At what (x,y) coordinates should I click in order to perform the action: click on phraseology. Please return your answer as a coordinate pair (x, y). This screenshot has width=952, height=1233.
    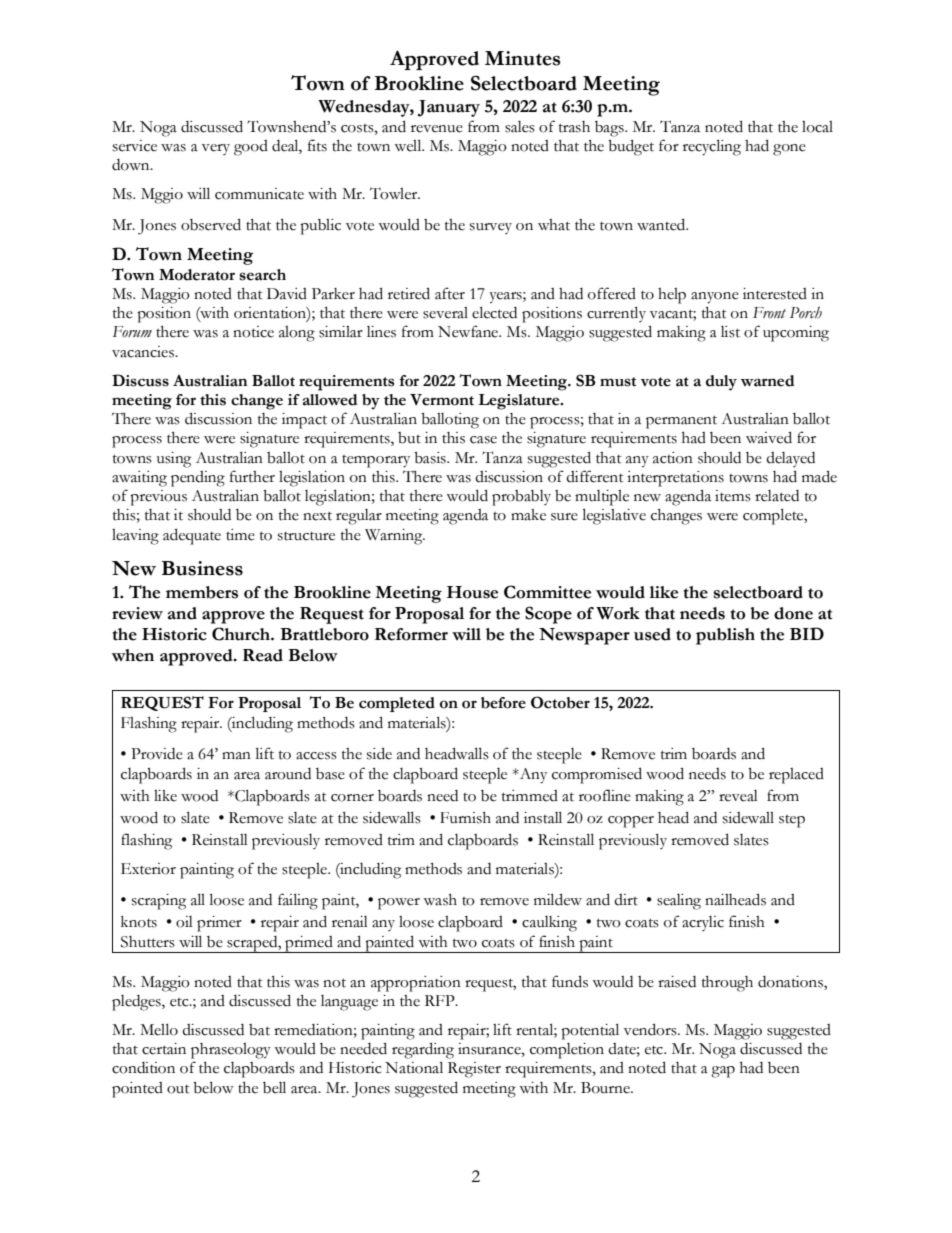
    Looking at the image, I should click on (231, 1051).
